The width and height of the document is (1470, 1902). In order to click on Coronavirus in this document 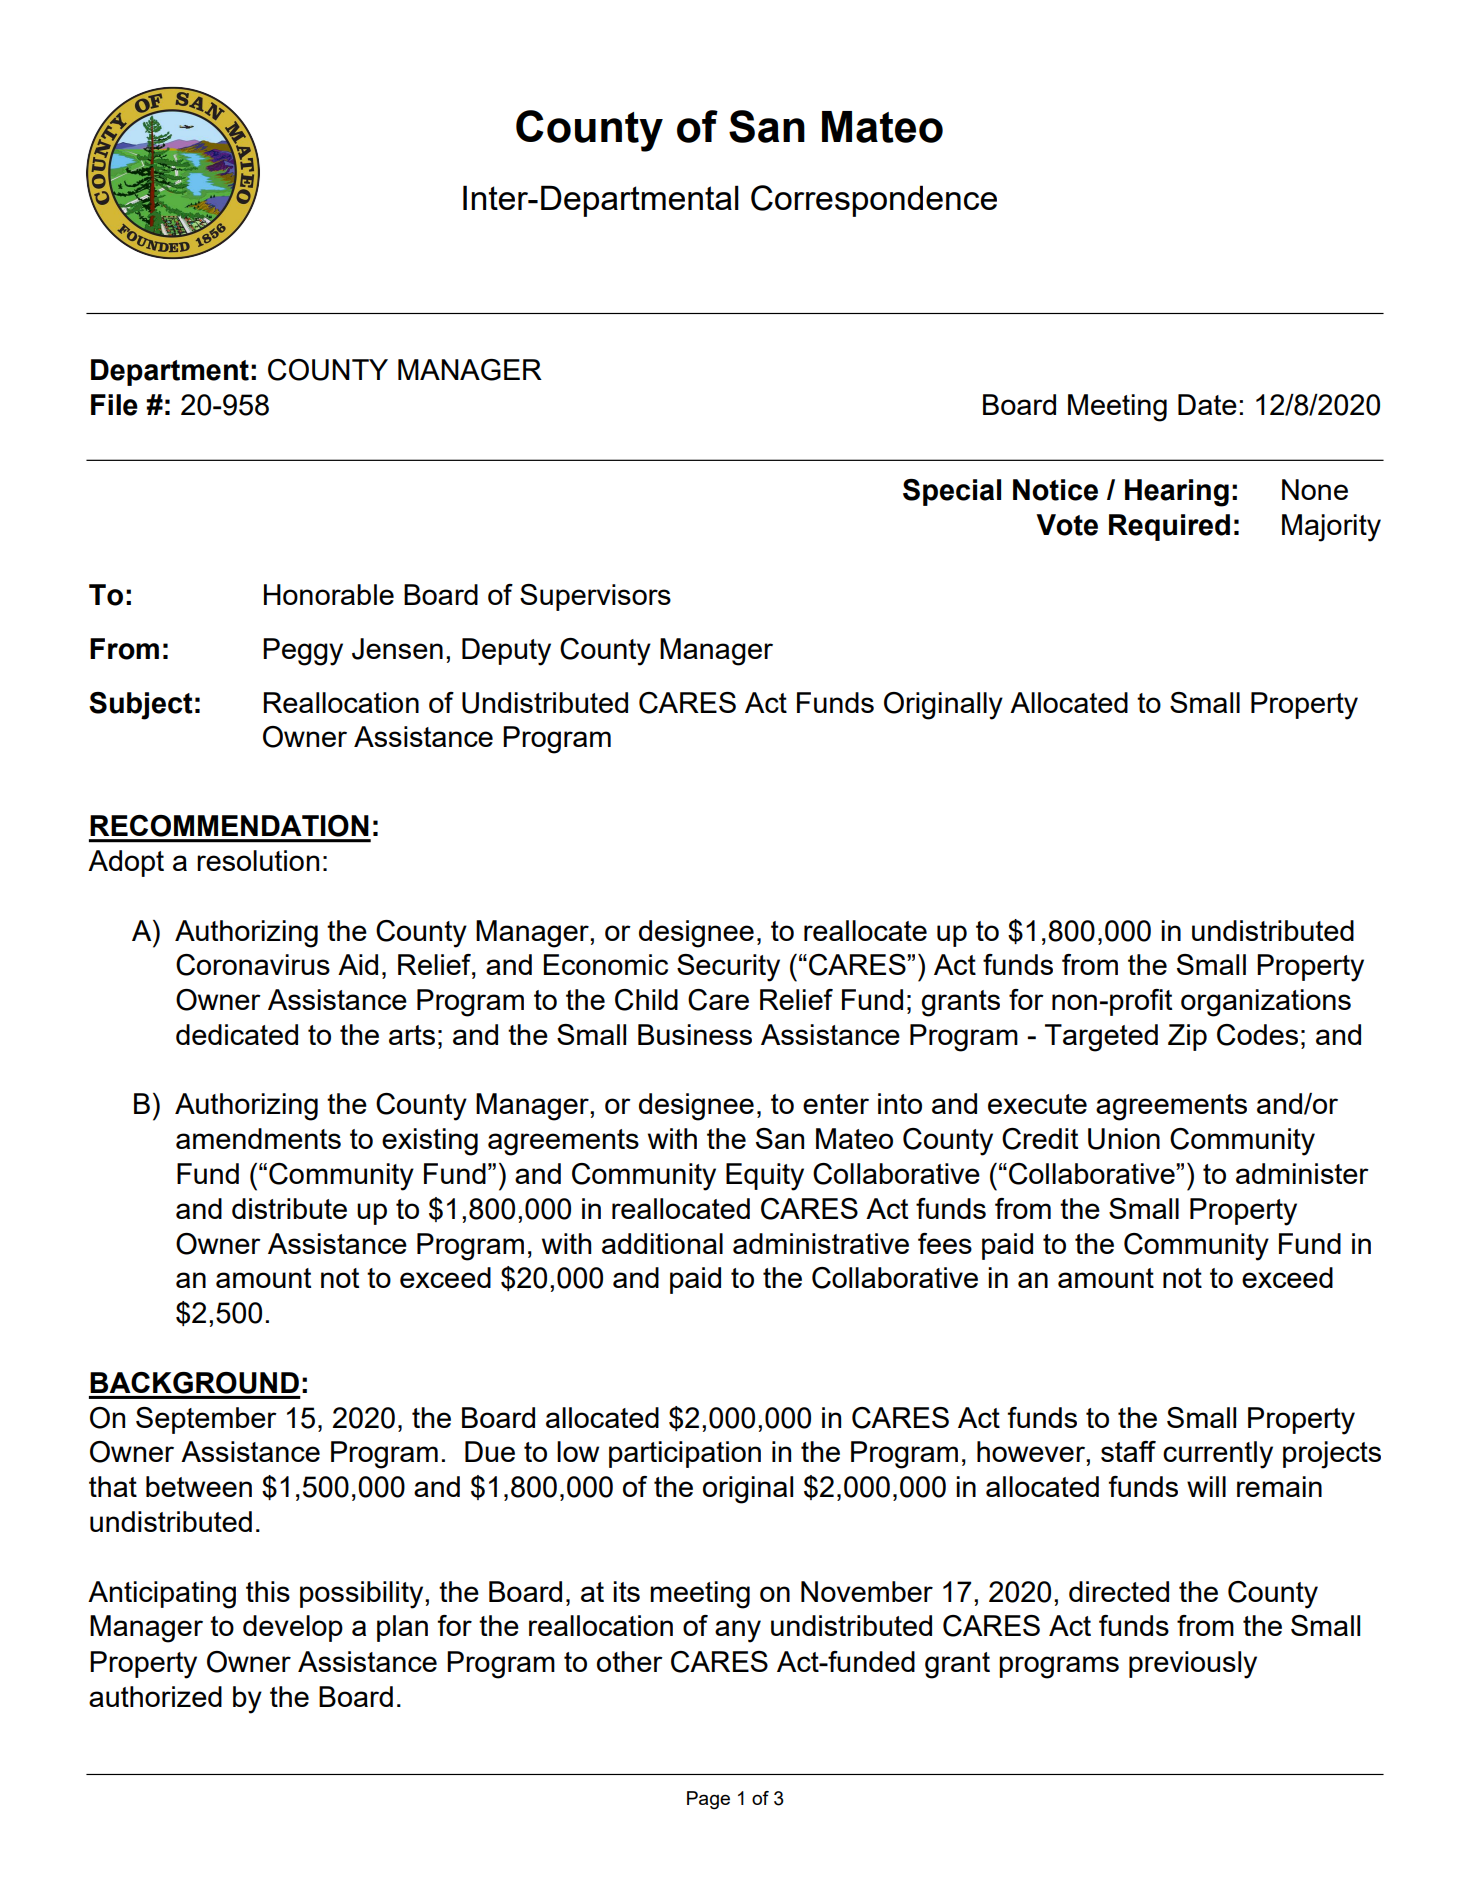, I will do `click(253, 965)`.
